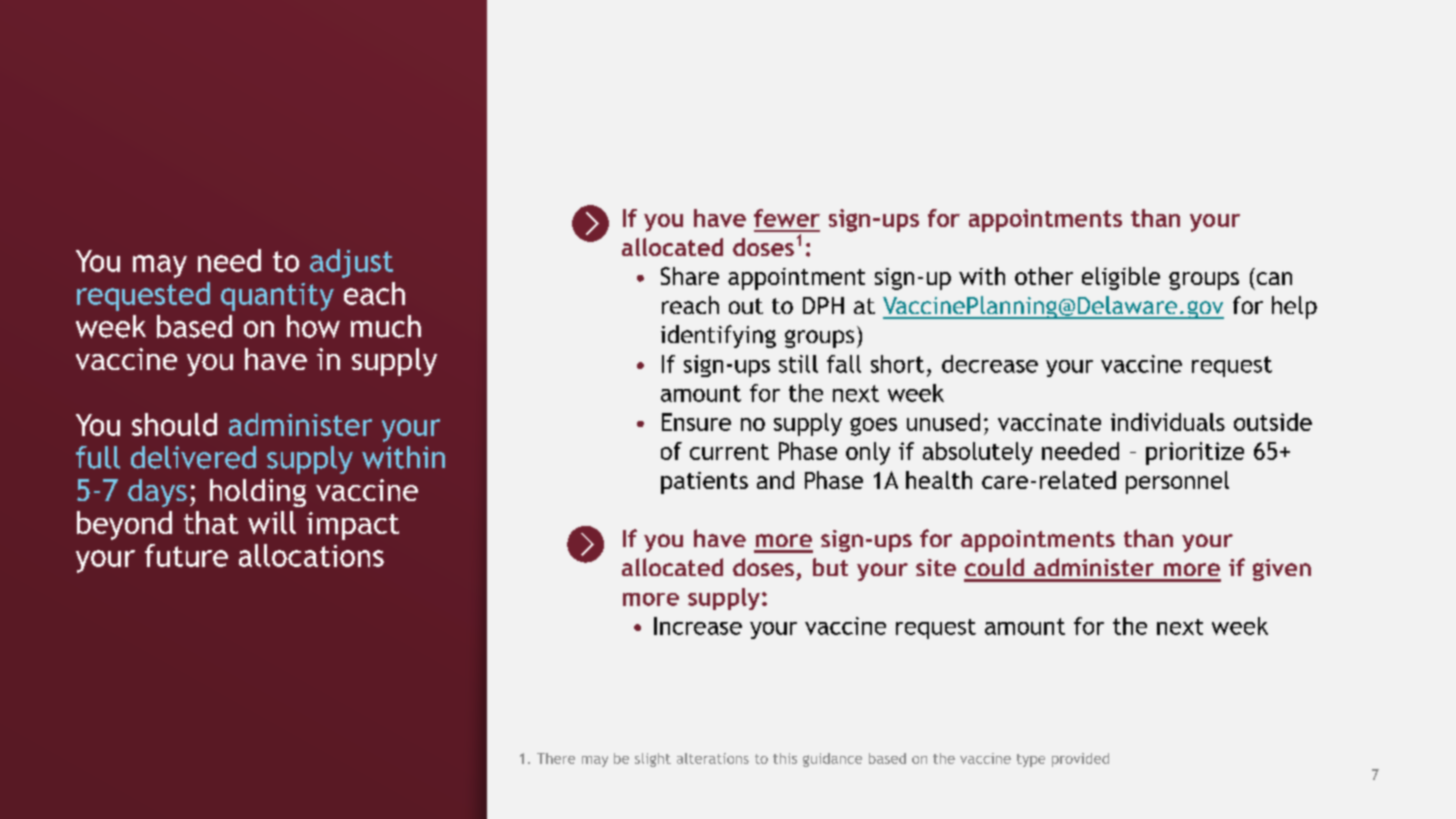  Describe the element at coordinates (698, 626) in the page. I see `Increase` at that location.
